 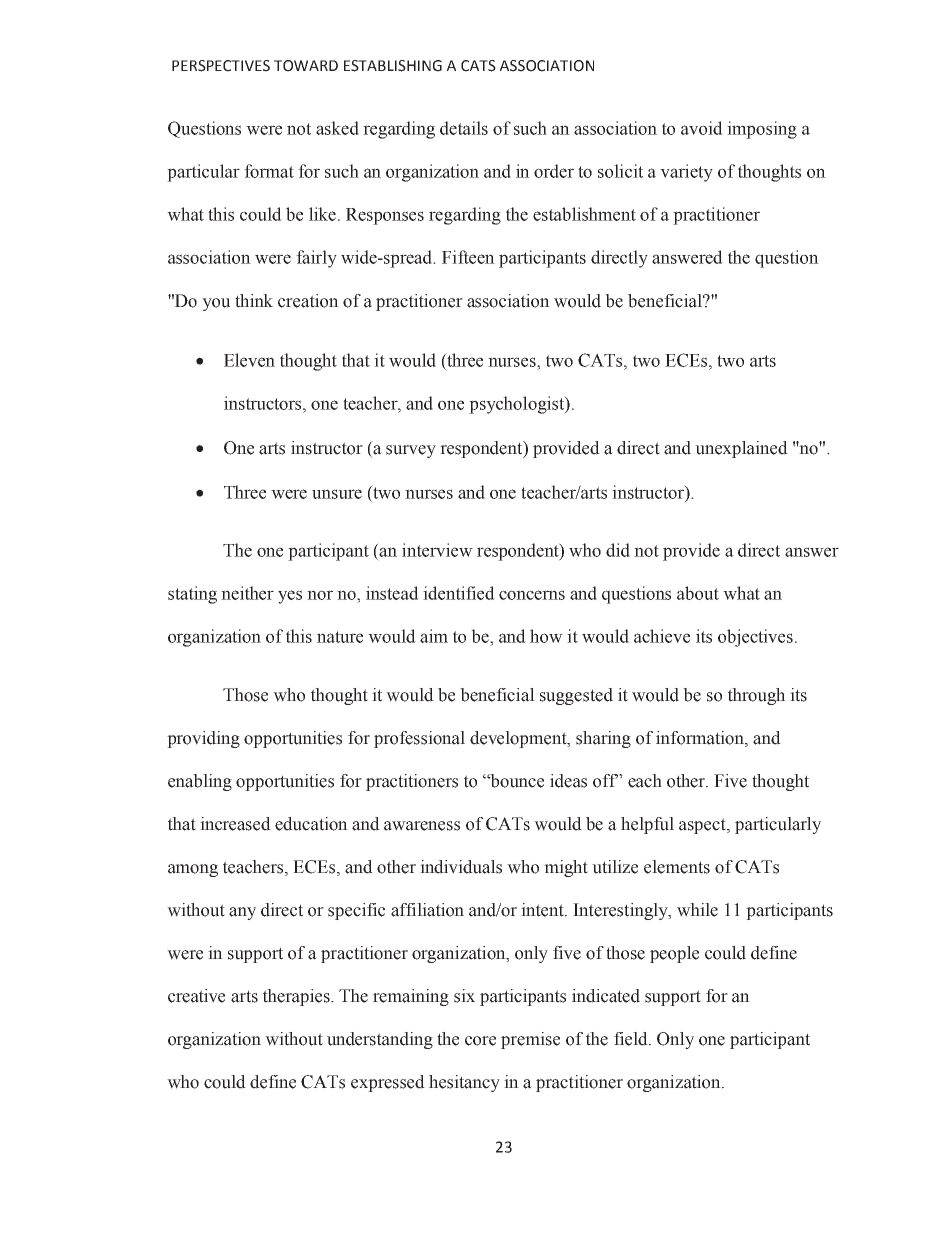 What do you see at coordinates (756, 696) in the screenshot?
I see `through` at bounding box center [756, 696].
